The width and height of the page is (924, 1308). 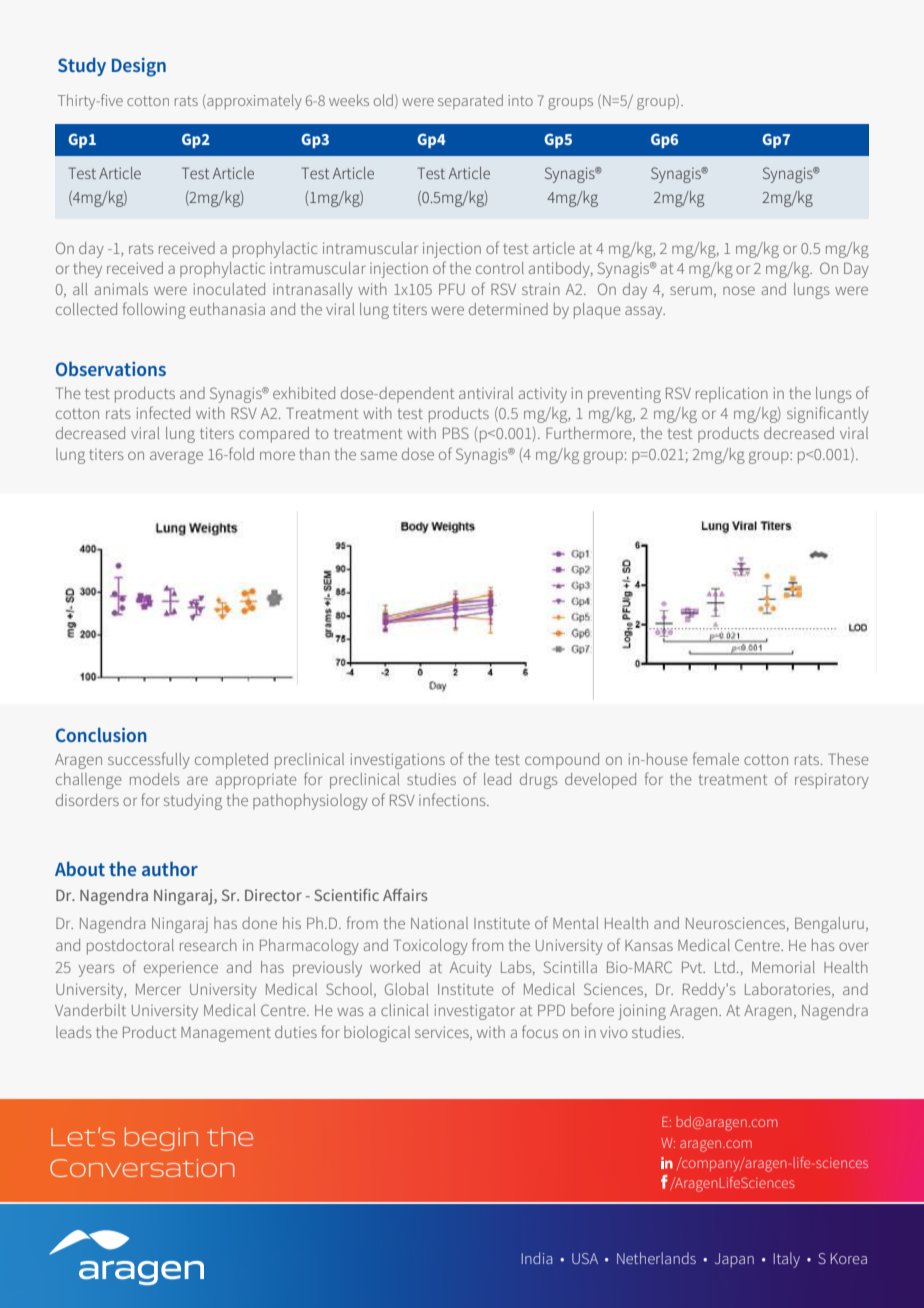 I want to click on India, so click(x=537, y=1258).
